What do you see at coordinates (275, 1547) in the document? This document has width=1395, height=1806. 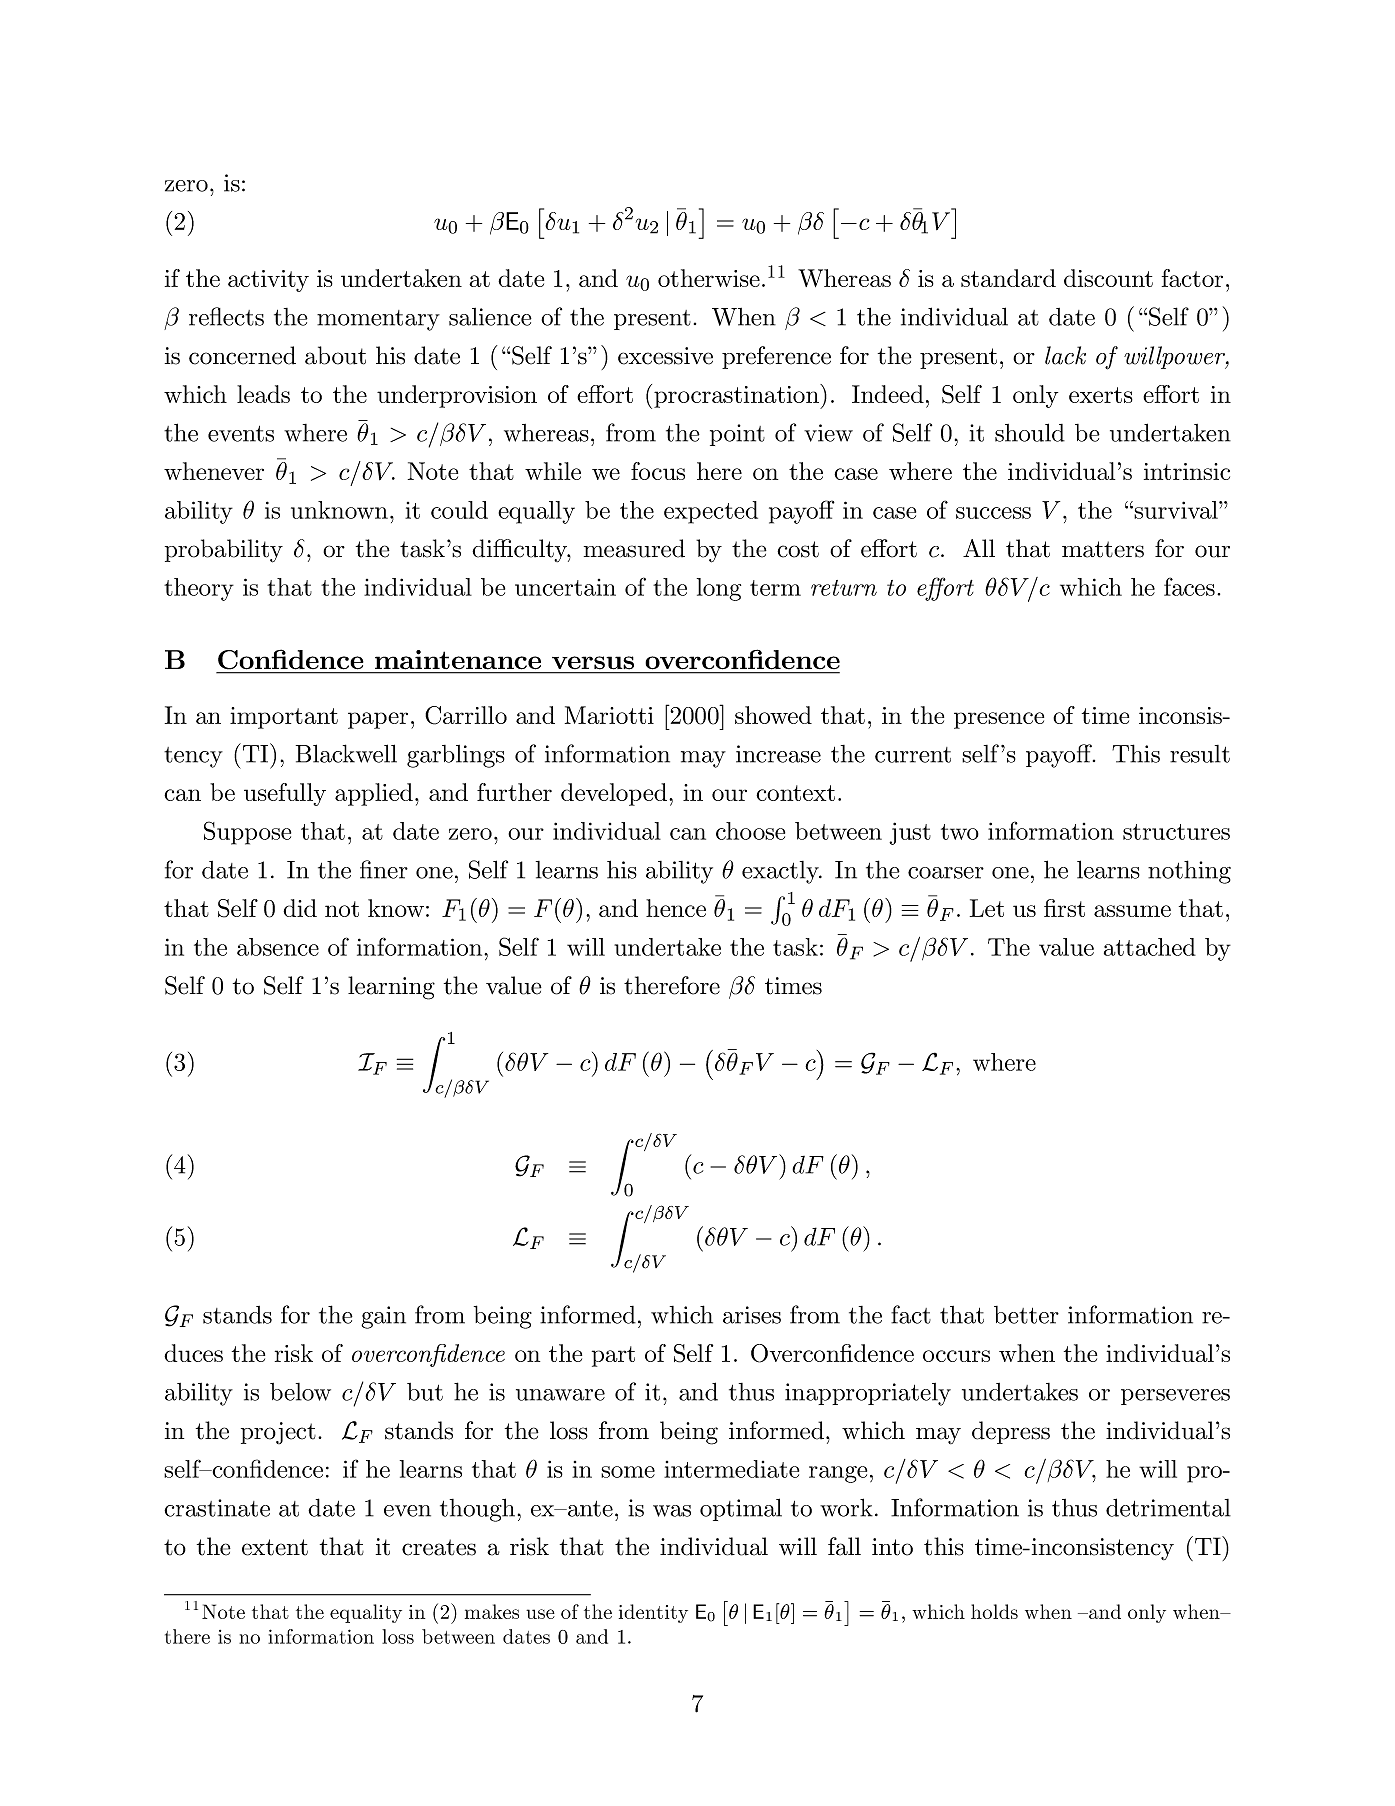 I see `extent` at bounding box center [275, 1547].
